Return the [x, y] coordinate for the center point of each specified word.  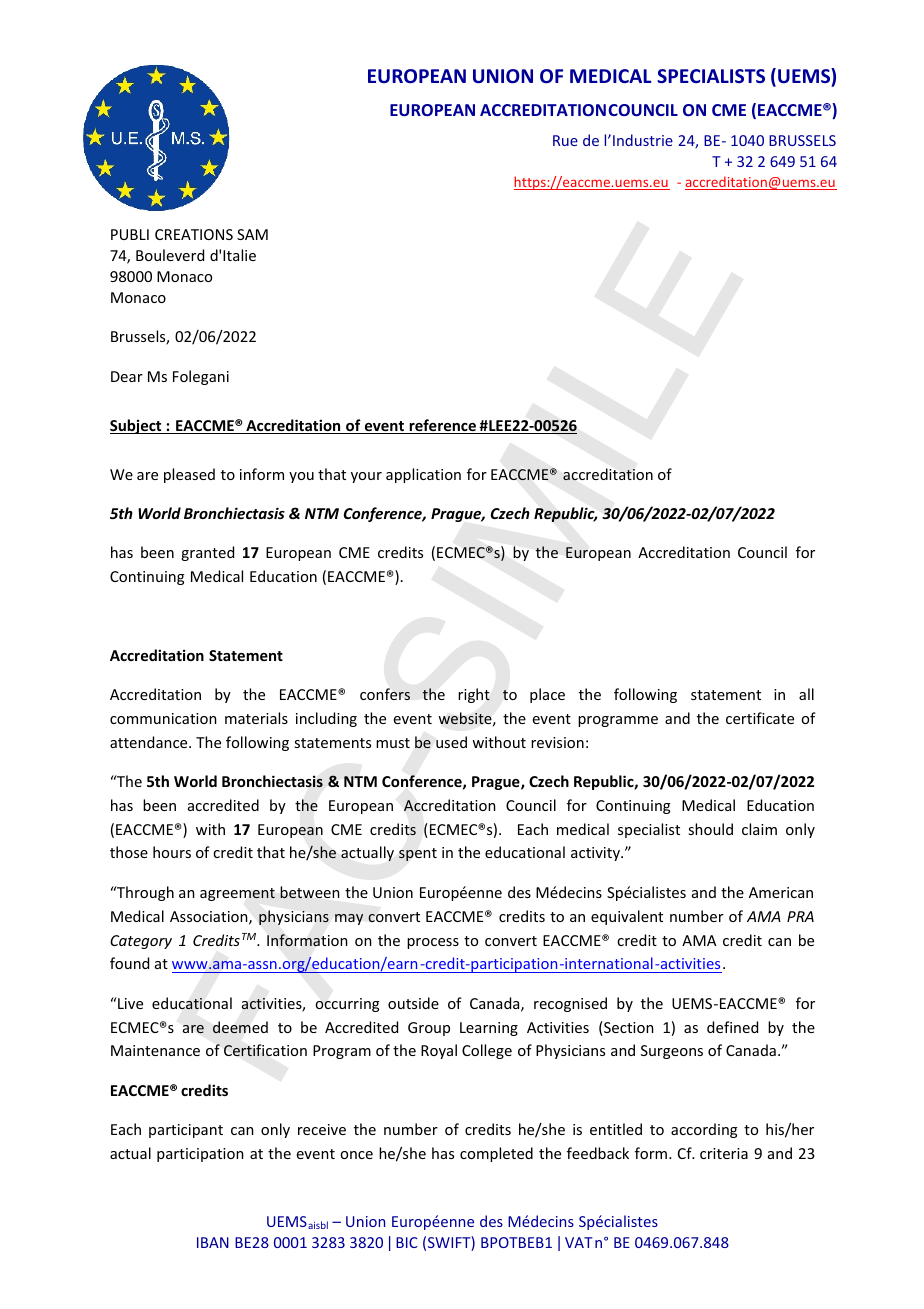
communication [163, 718]
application [423, 475]
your [366, 477]
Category [141, 942]
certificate [760, 718]
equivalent [627, 917]
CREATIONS [194, 234]
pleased [189, 475]
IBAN [213, 1242]
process [433, 943]
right [474, 695]
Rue [565, 140]
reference [442, 426]
